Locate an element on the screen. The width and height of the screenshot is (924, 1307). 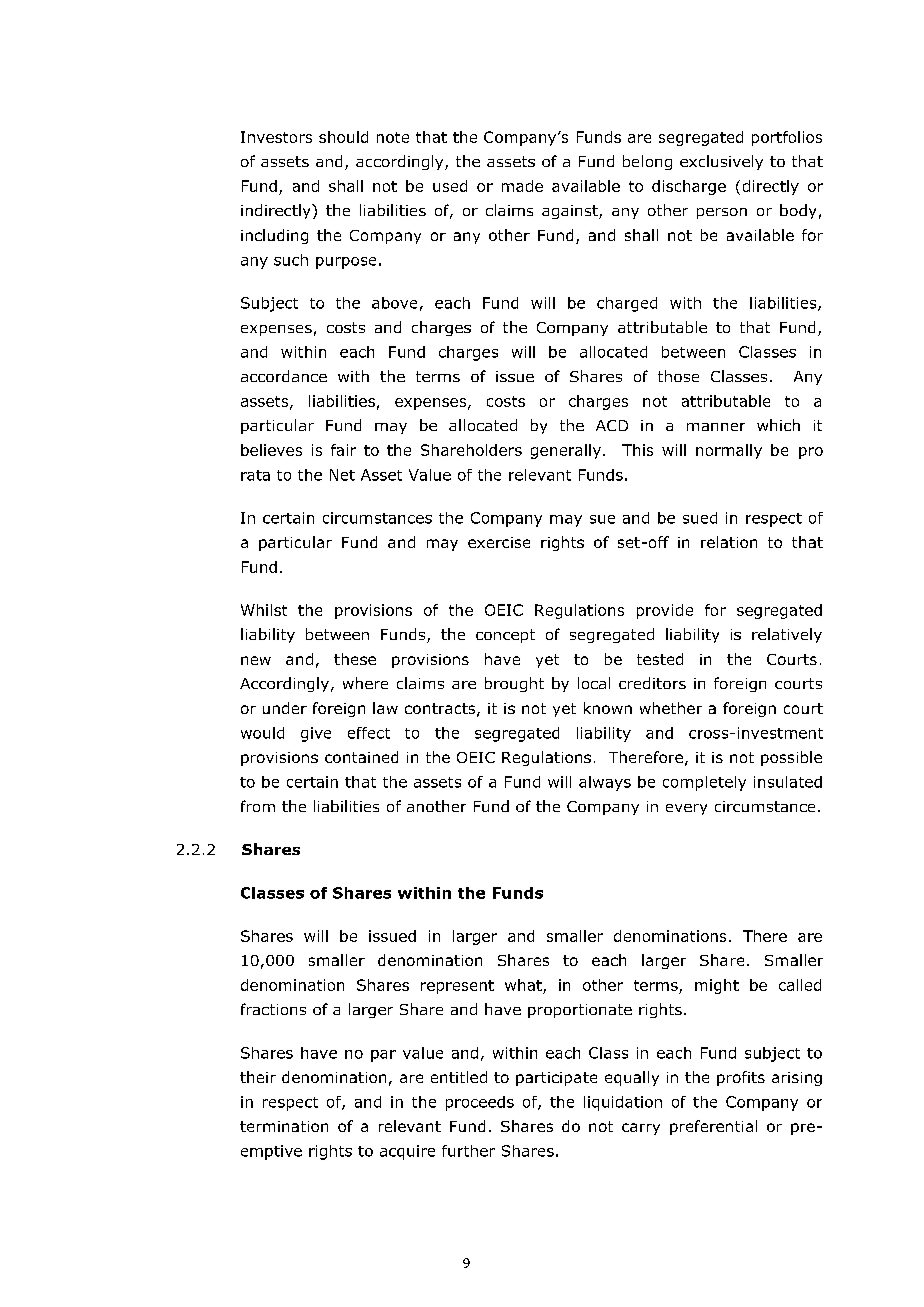
give is located at coordinates (316, 734).
